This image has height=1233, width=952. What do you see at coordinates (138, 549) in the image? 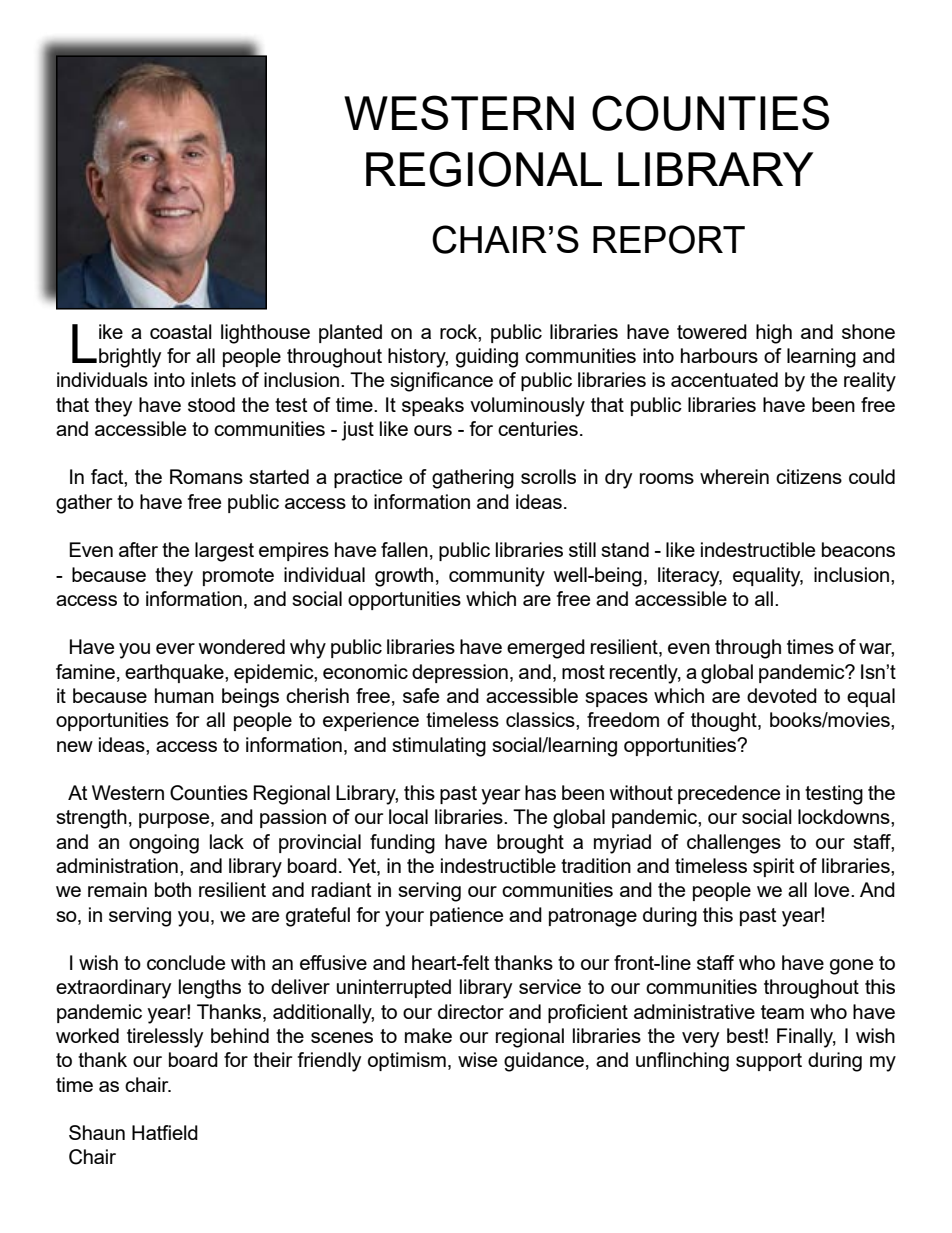
I see `after` at bounding box center [138, 549].
